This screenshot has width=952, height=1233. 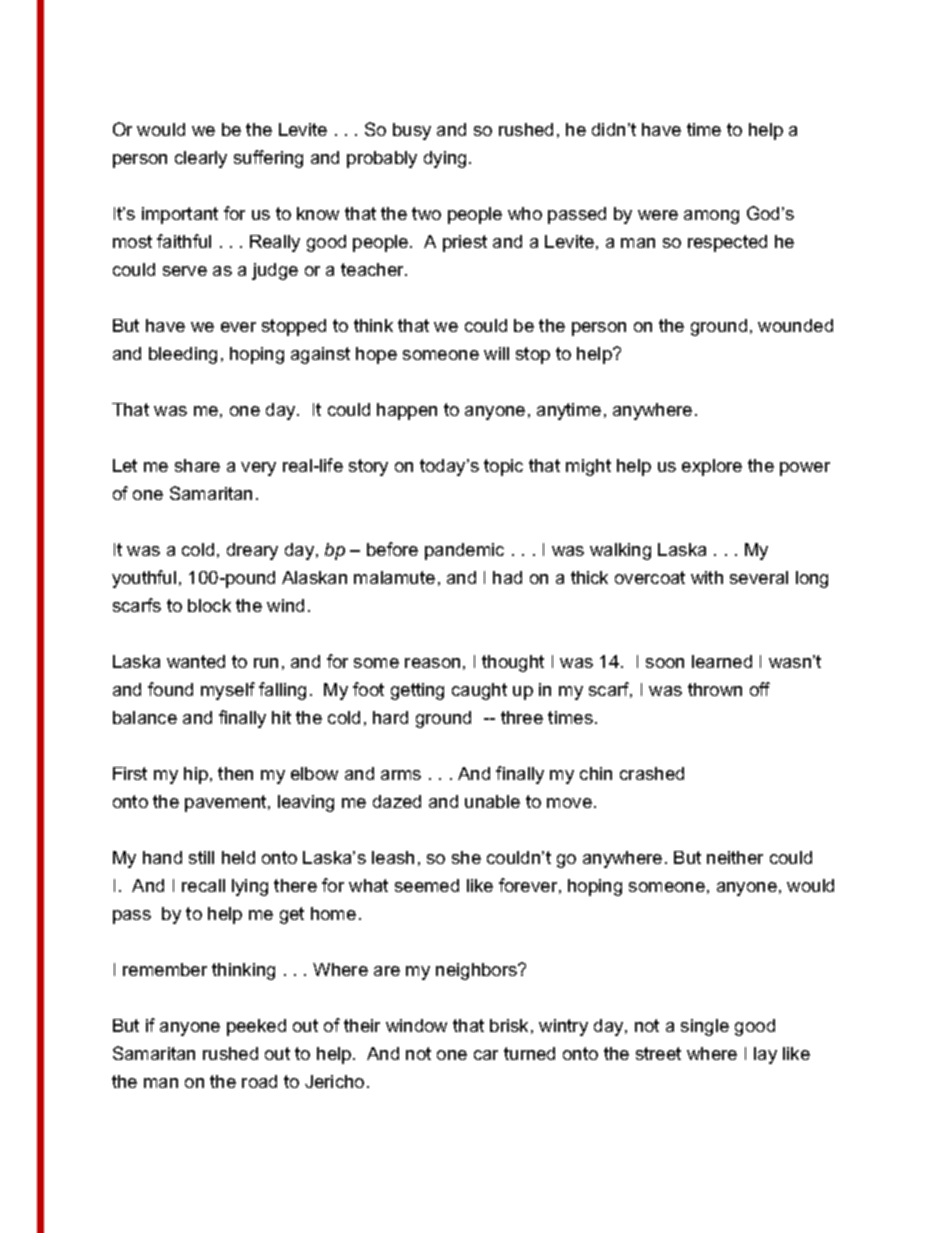 I want to click on topic, so click(x=503, y=467).
